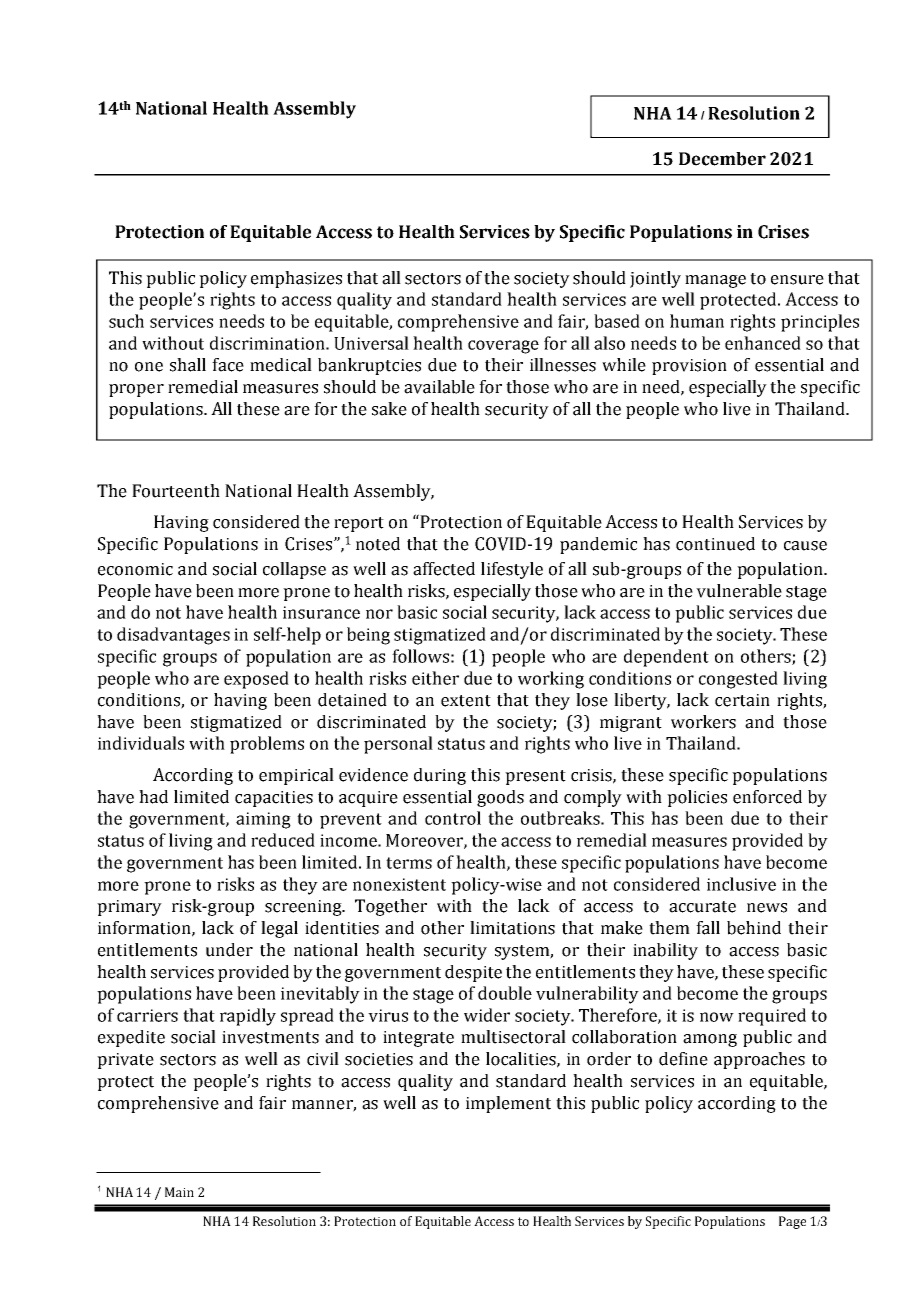  What do you see at coordinates (179, 1192) in the page?
I see `Main` at bounding box center [179, 1192].
